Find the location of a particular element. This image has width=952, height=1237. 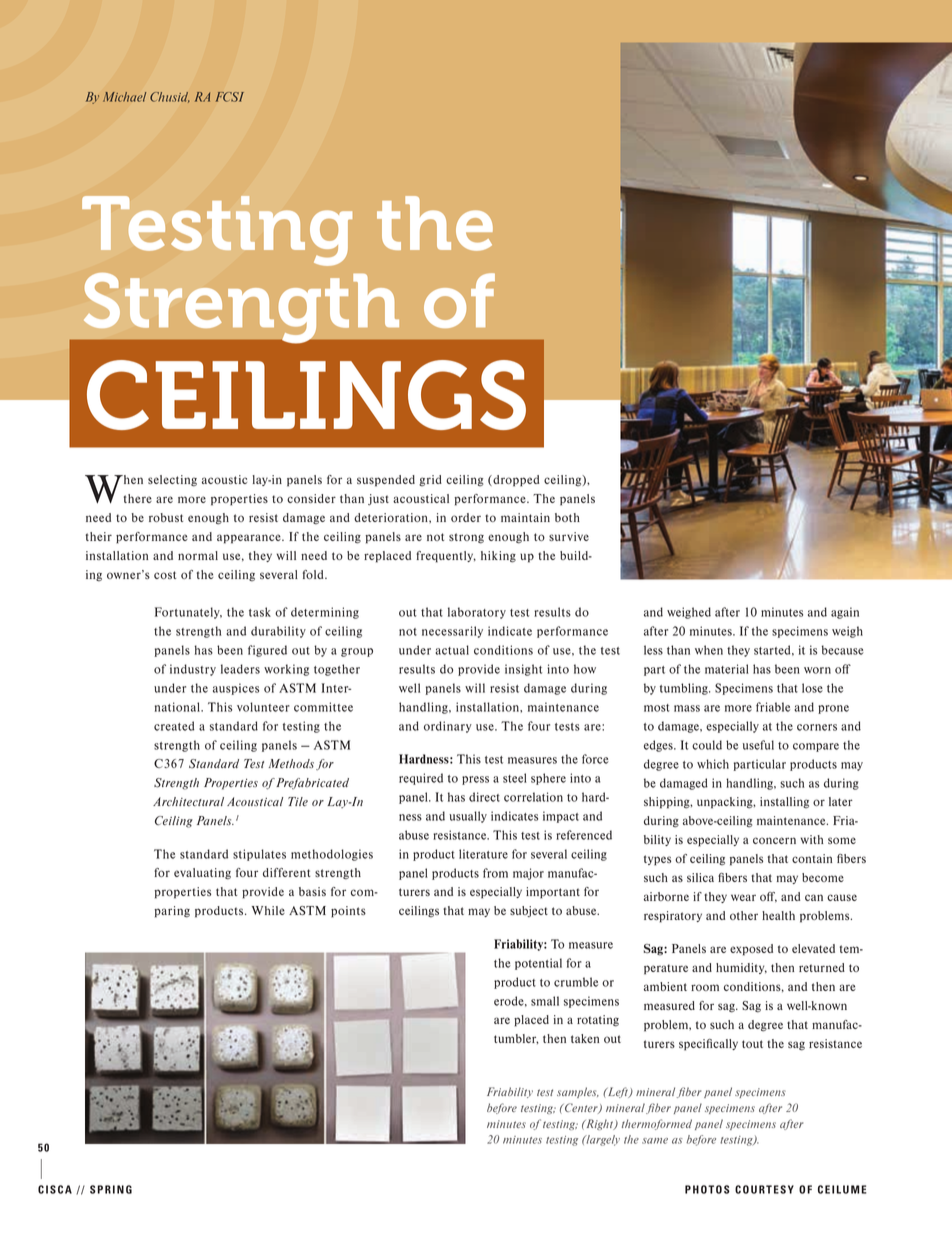

dropped is located at coordinates (515, 481).
